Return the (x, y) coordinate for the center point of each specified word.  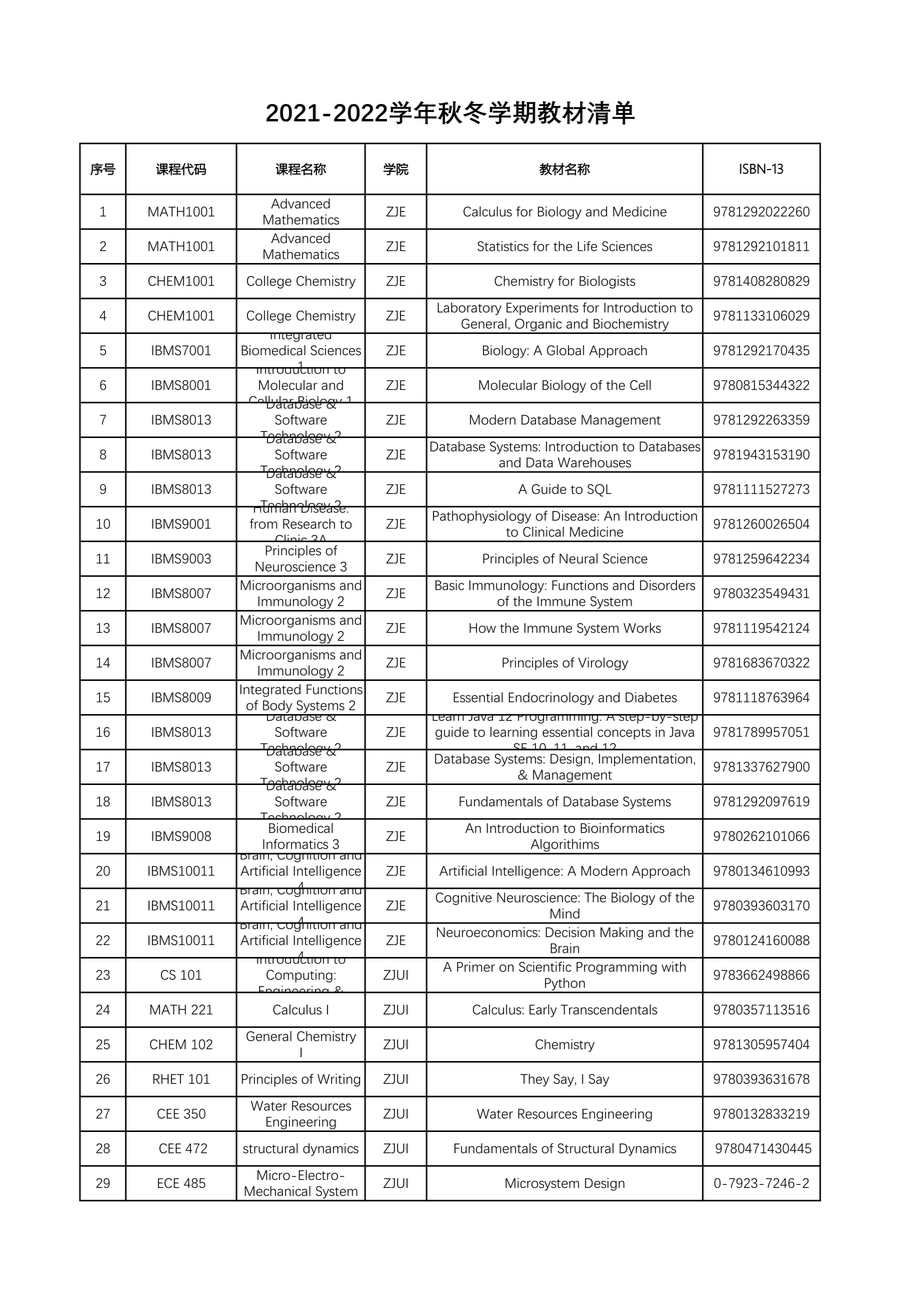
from (263, 523)
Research (309, 524)
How (482, 628)
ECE (168, 1183)
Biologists (607, 282)
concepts (624, 734)
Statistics (503, 246)
